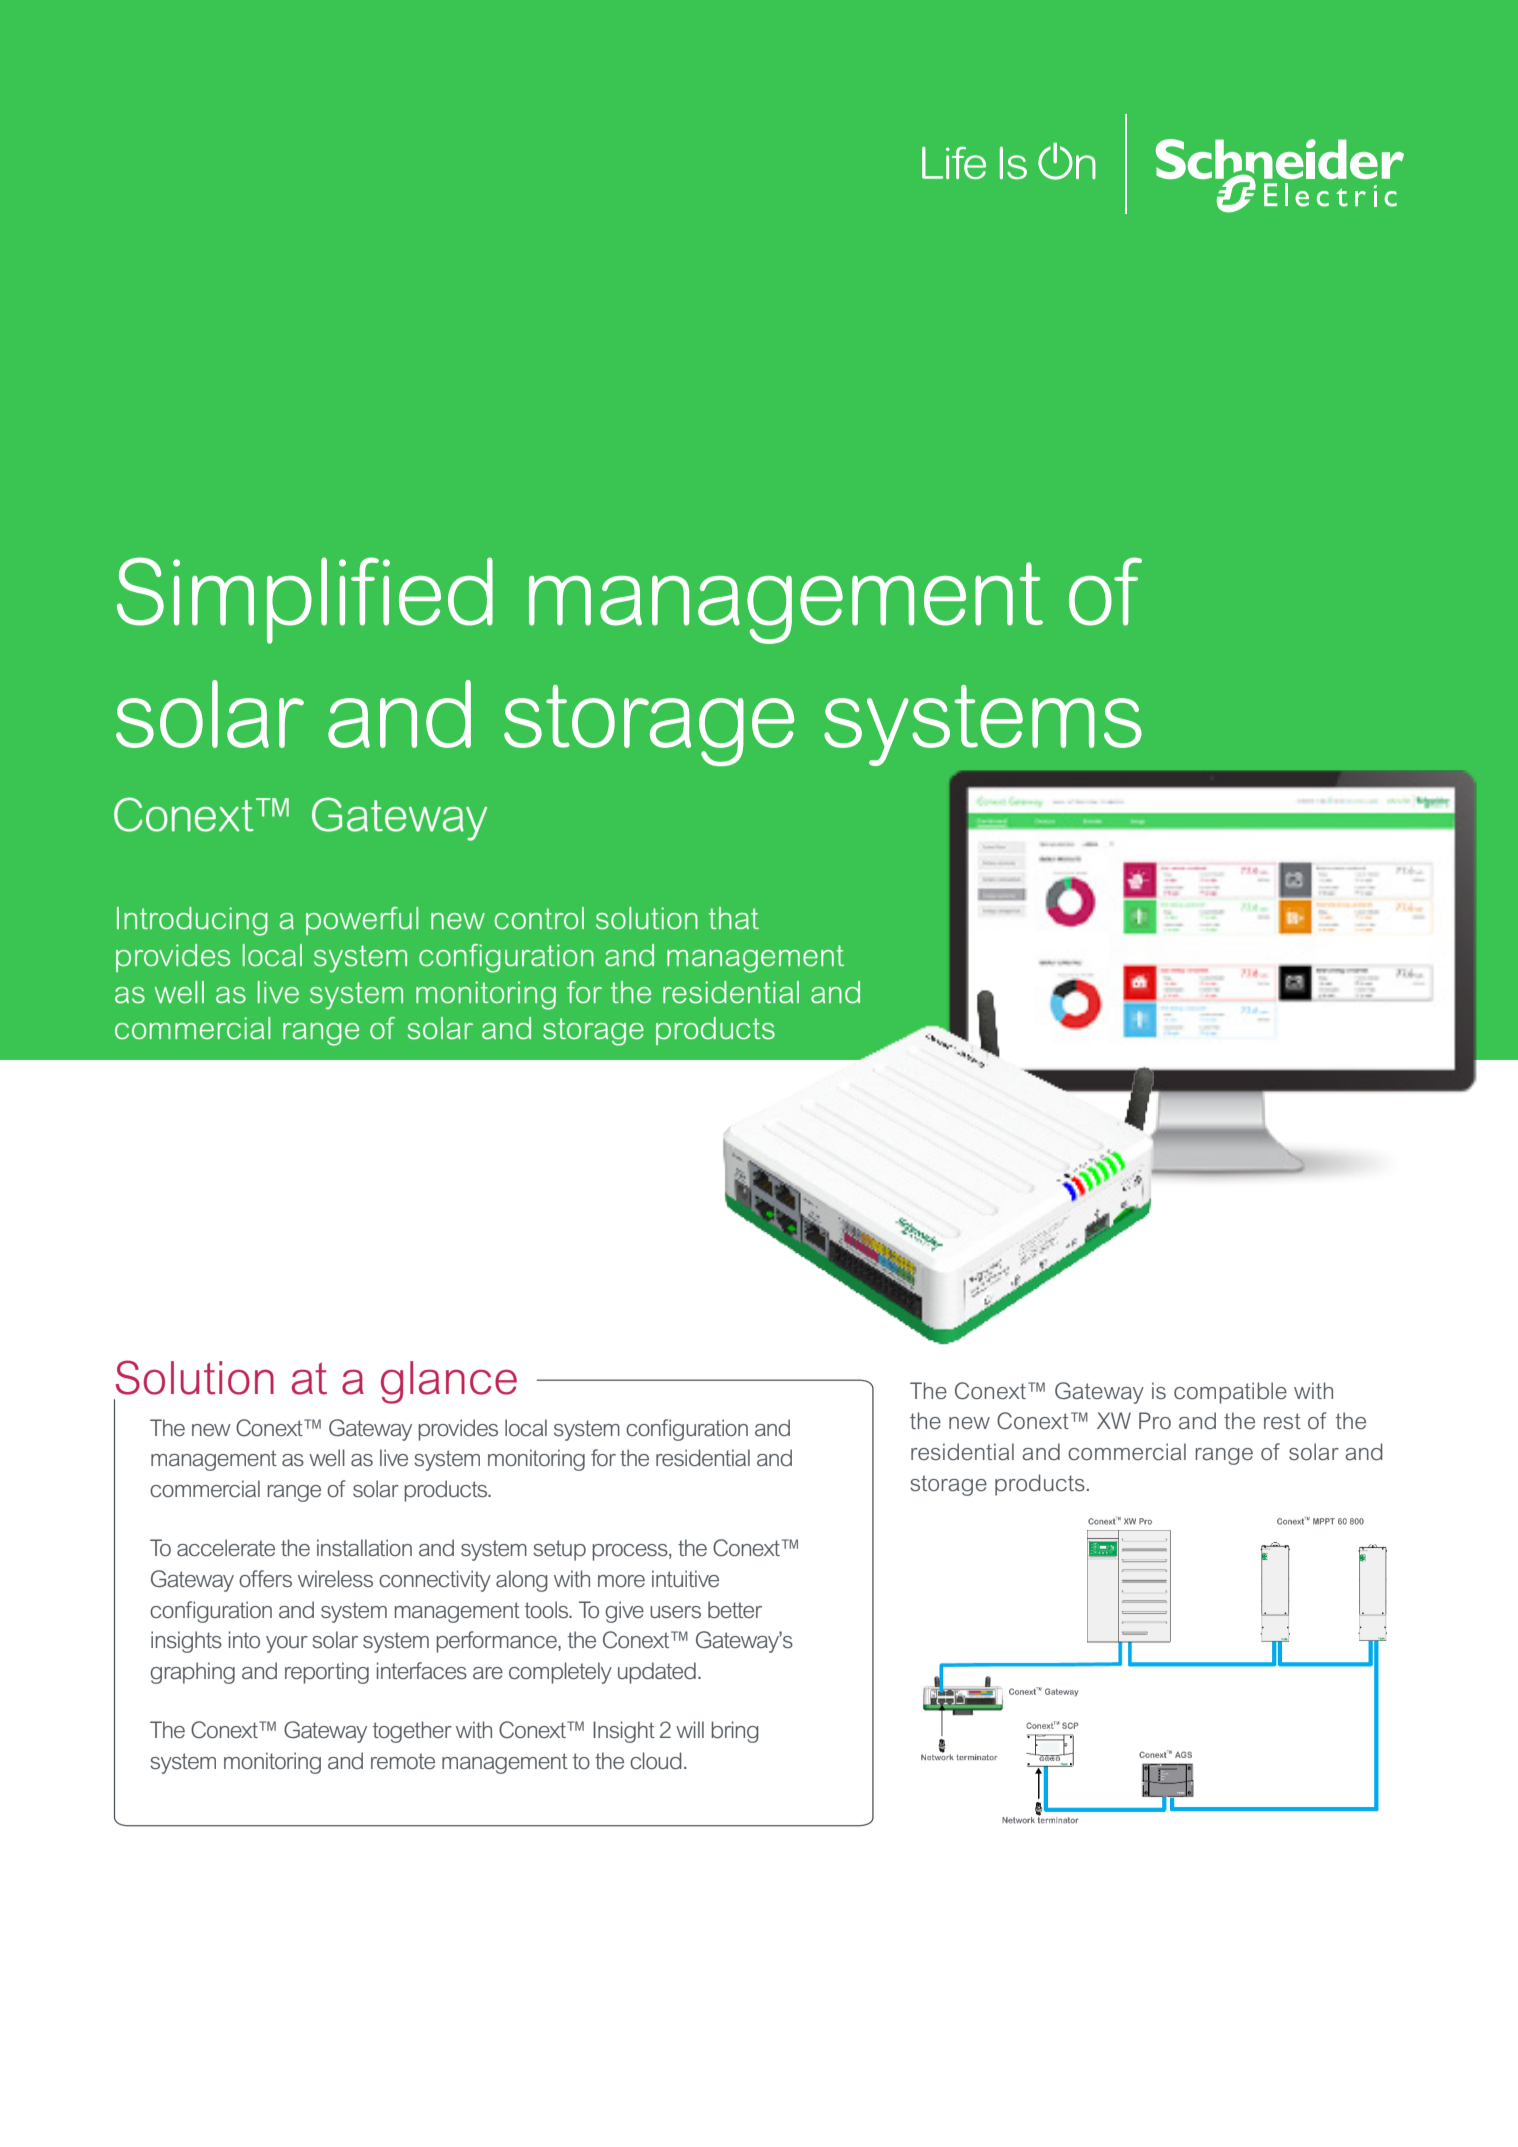  Describe the element at coordinates (305, 600) in the document. I see `Simplified` at that location.
